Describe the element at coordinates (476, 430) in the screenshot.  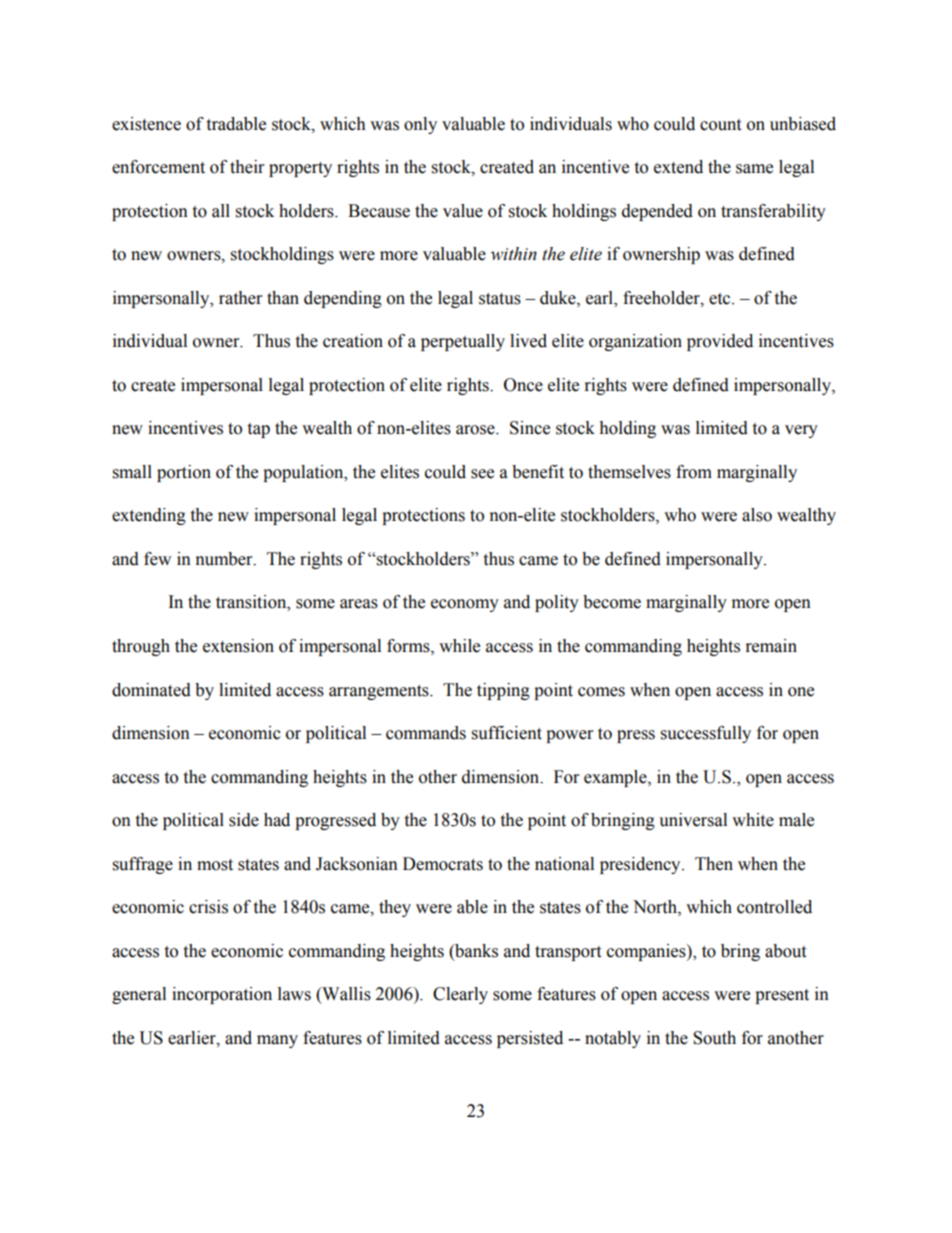
I see `arose` at that location.
